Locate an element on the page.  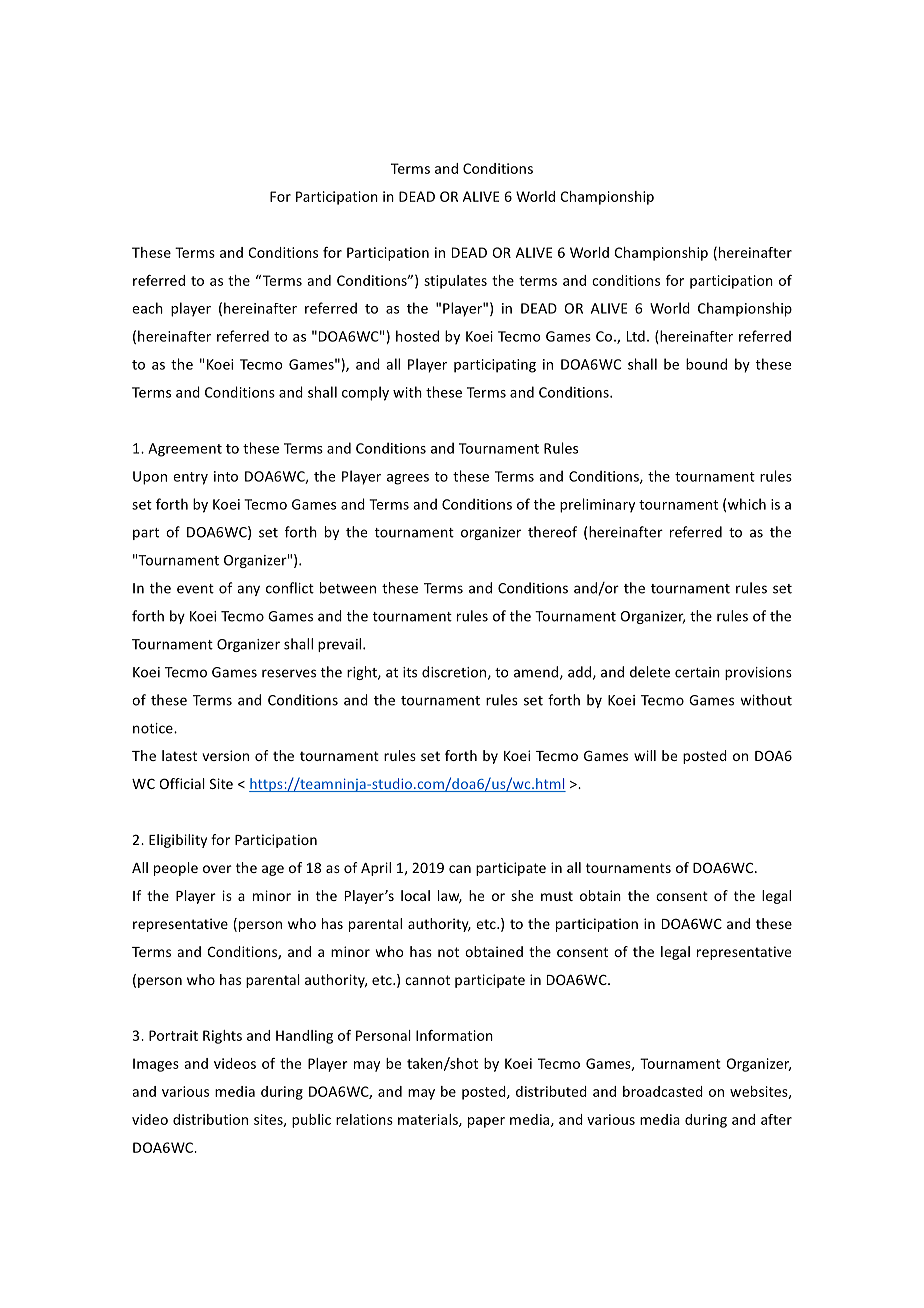
materials is located at coordinates (429, 1120).
